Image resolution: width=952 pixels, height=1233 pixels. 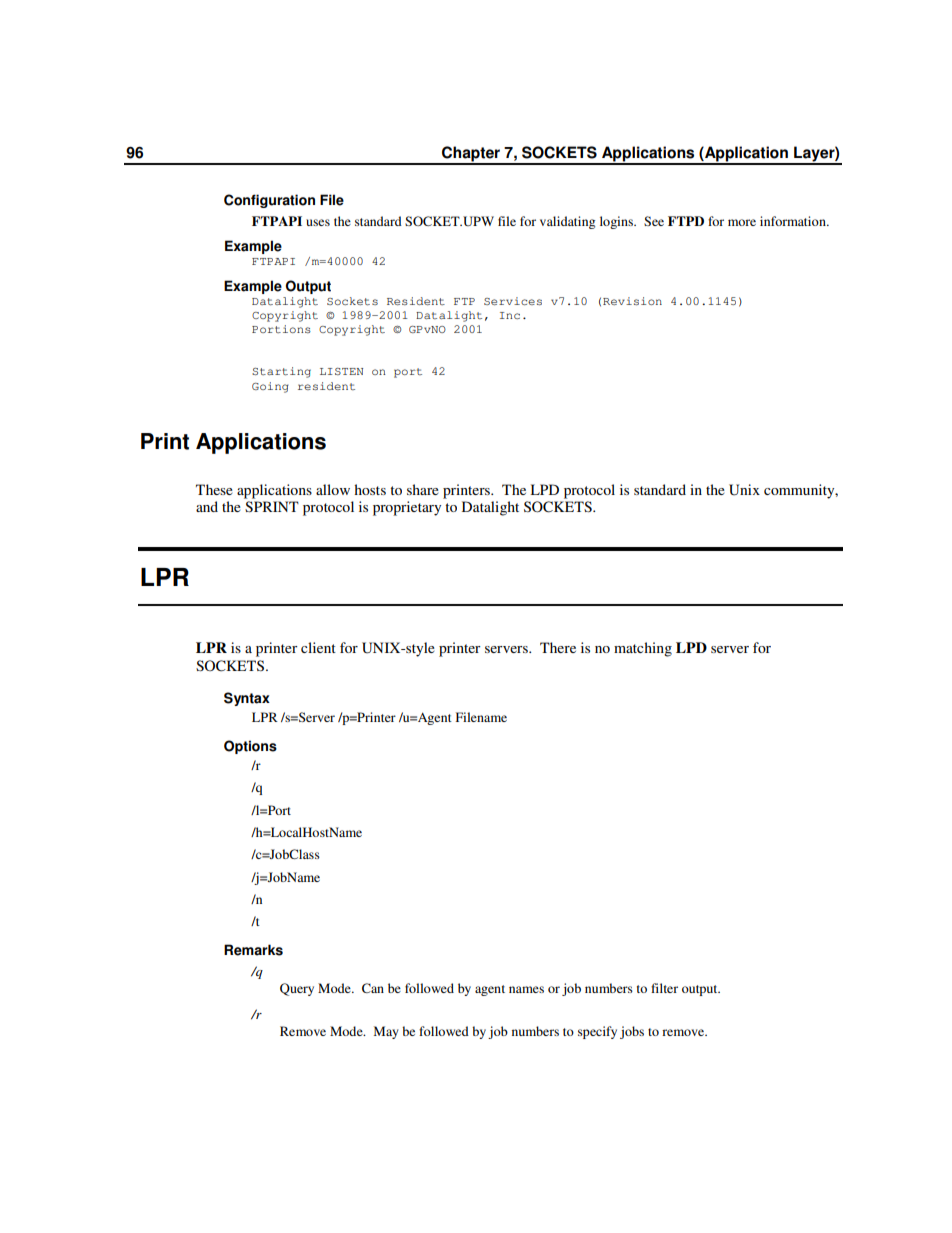 I want to click on more, so click(x=742, y=222).
